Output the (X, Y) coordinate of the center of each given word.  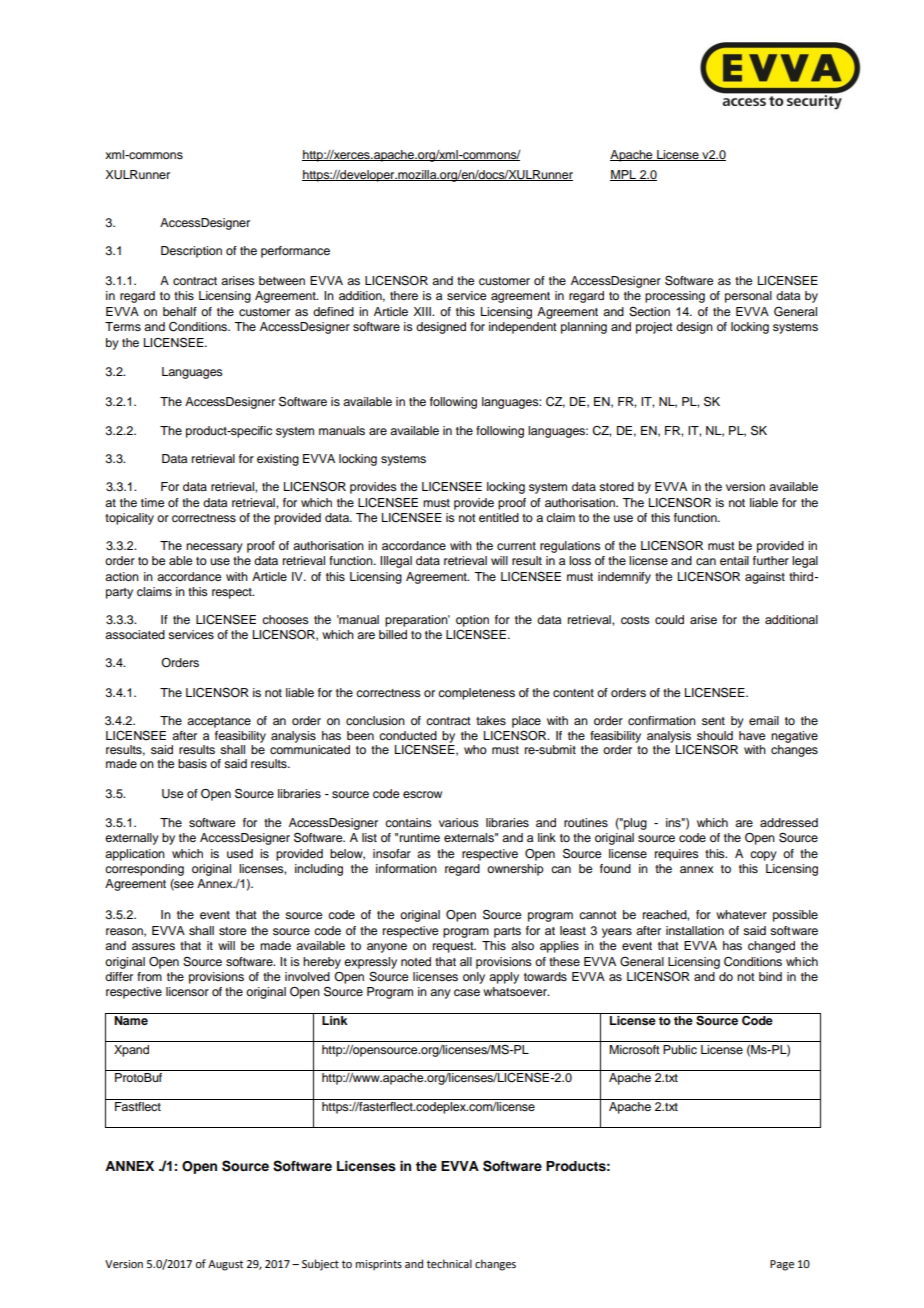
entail (734, 560)
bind (770, 976)
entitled (499, 517)
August (225, 1265)
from (149, 976)
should (715, 735)
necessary (214, 548)
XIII (423, 311)
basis (192, 763)
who (475, 749)
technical (449, 1263)
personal (748, 297)
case (467, 992)
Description (191, 252)
